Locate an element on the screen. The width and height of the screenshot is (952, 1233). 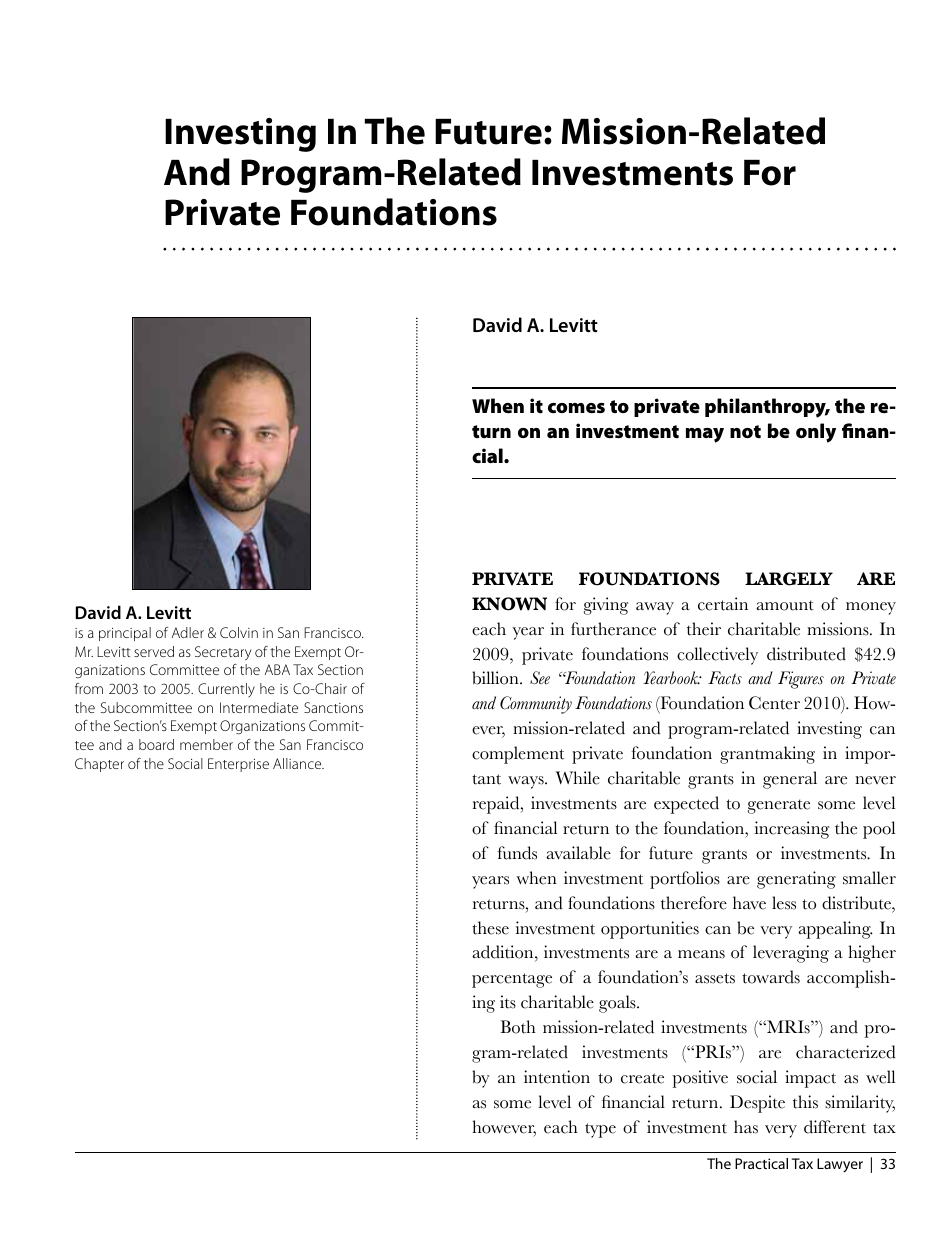
type is located at coordinates (600, 1130).
